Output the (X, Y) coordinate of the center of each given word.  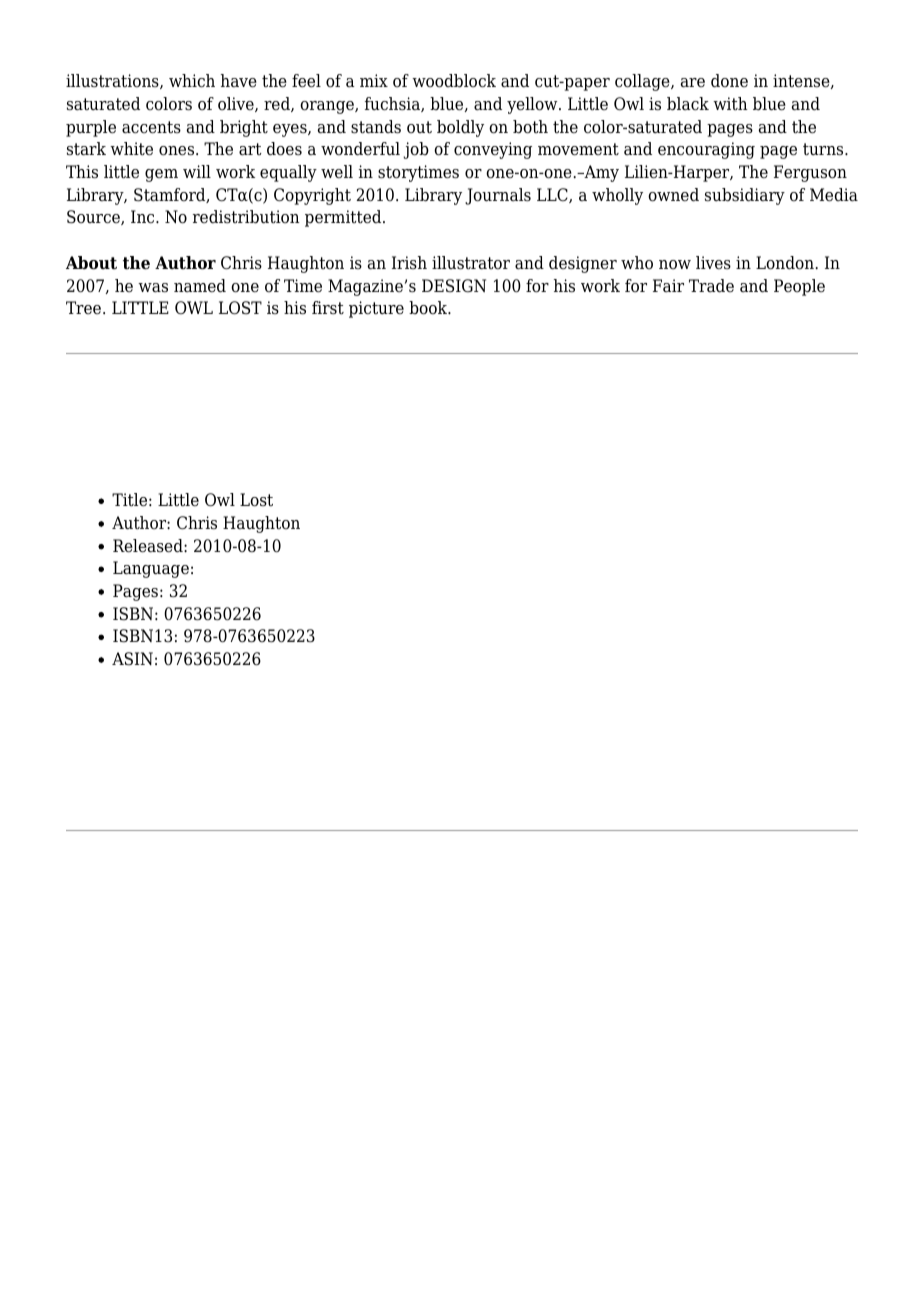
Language (151, 569)
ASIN (132, 659)
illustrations (113, 81)
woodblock (454, 81)
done (729, 81)
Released (149, 546)
